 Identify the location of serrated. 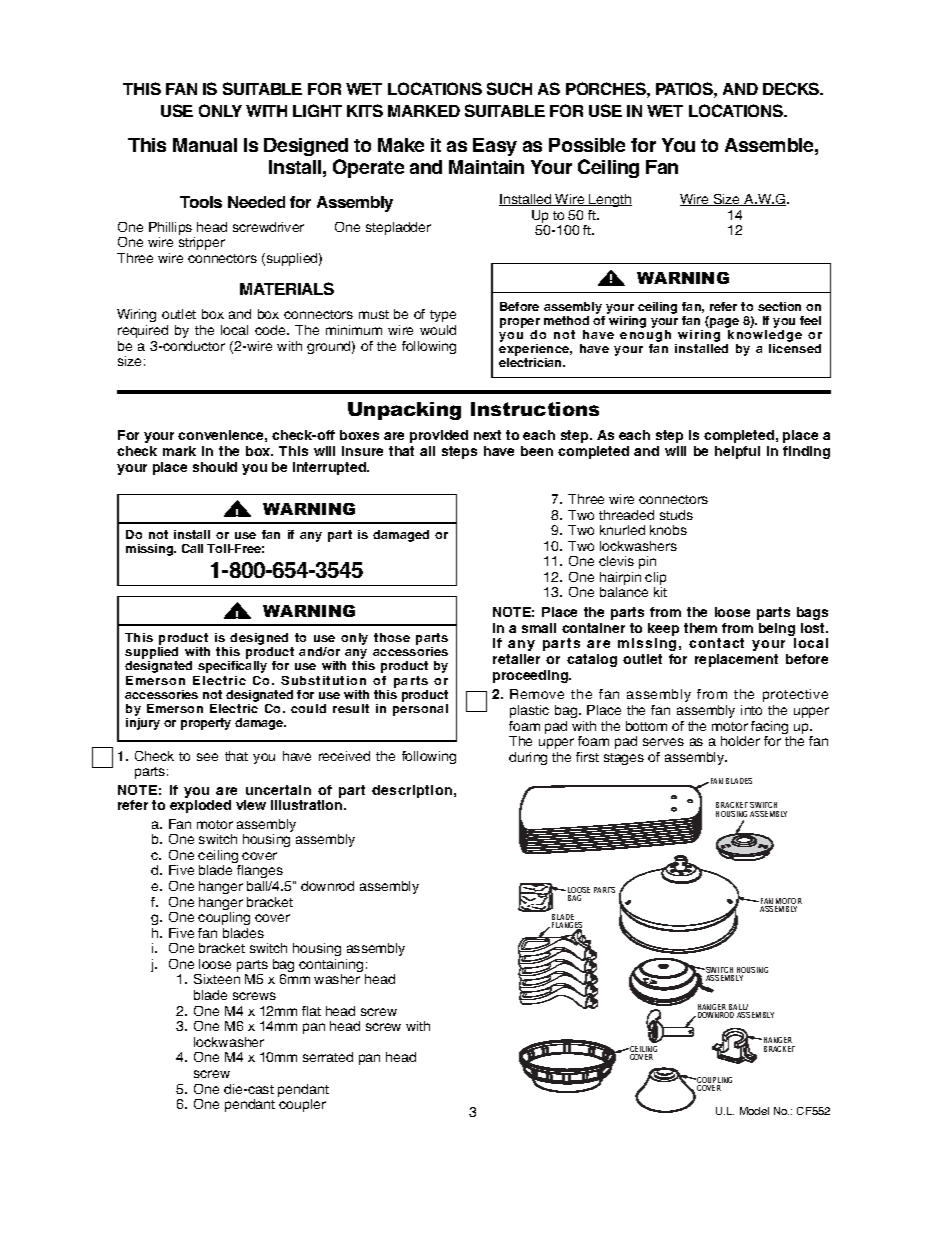
(328, 1057).
